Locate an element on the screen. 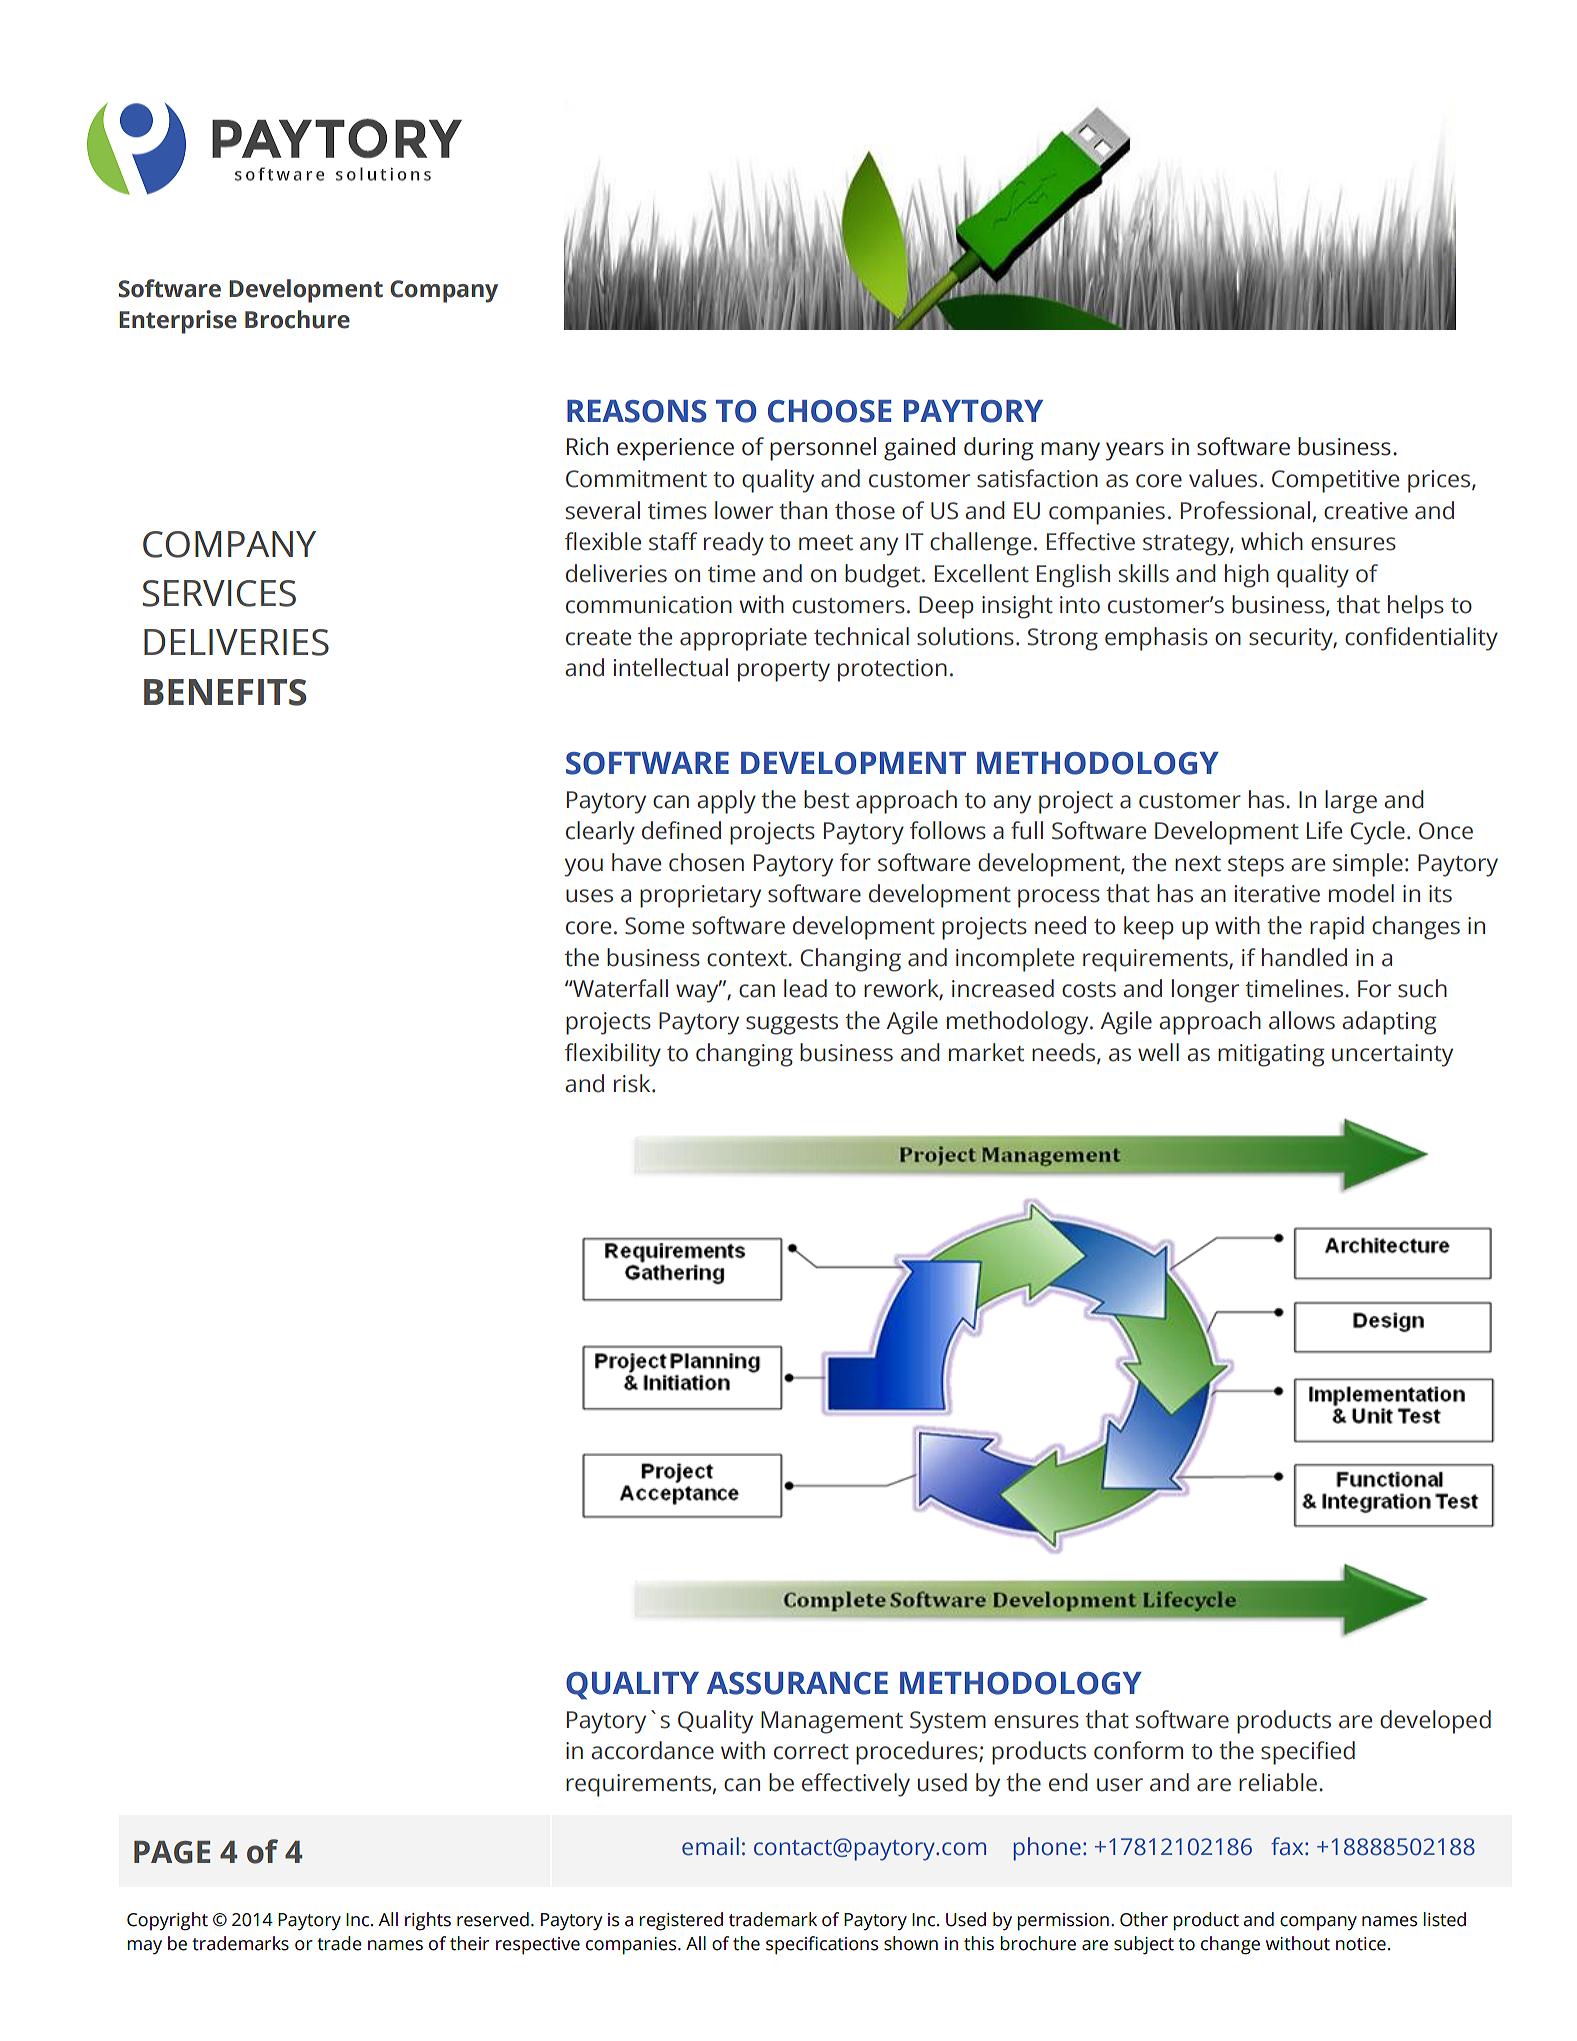 The image size is (1577, 2041). iterative is located at coordinates (1277, 894).
